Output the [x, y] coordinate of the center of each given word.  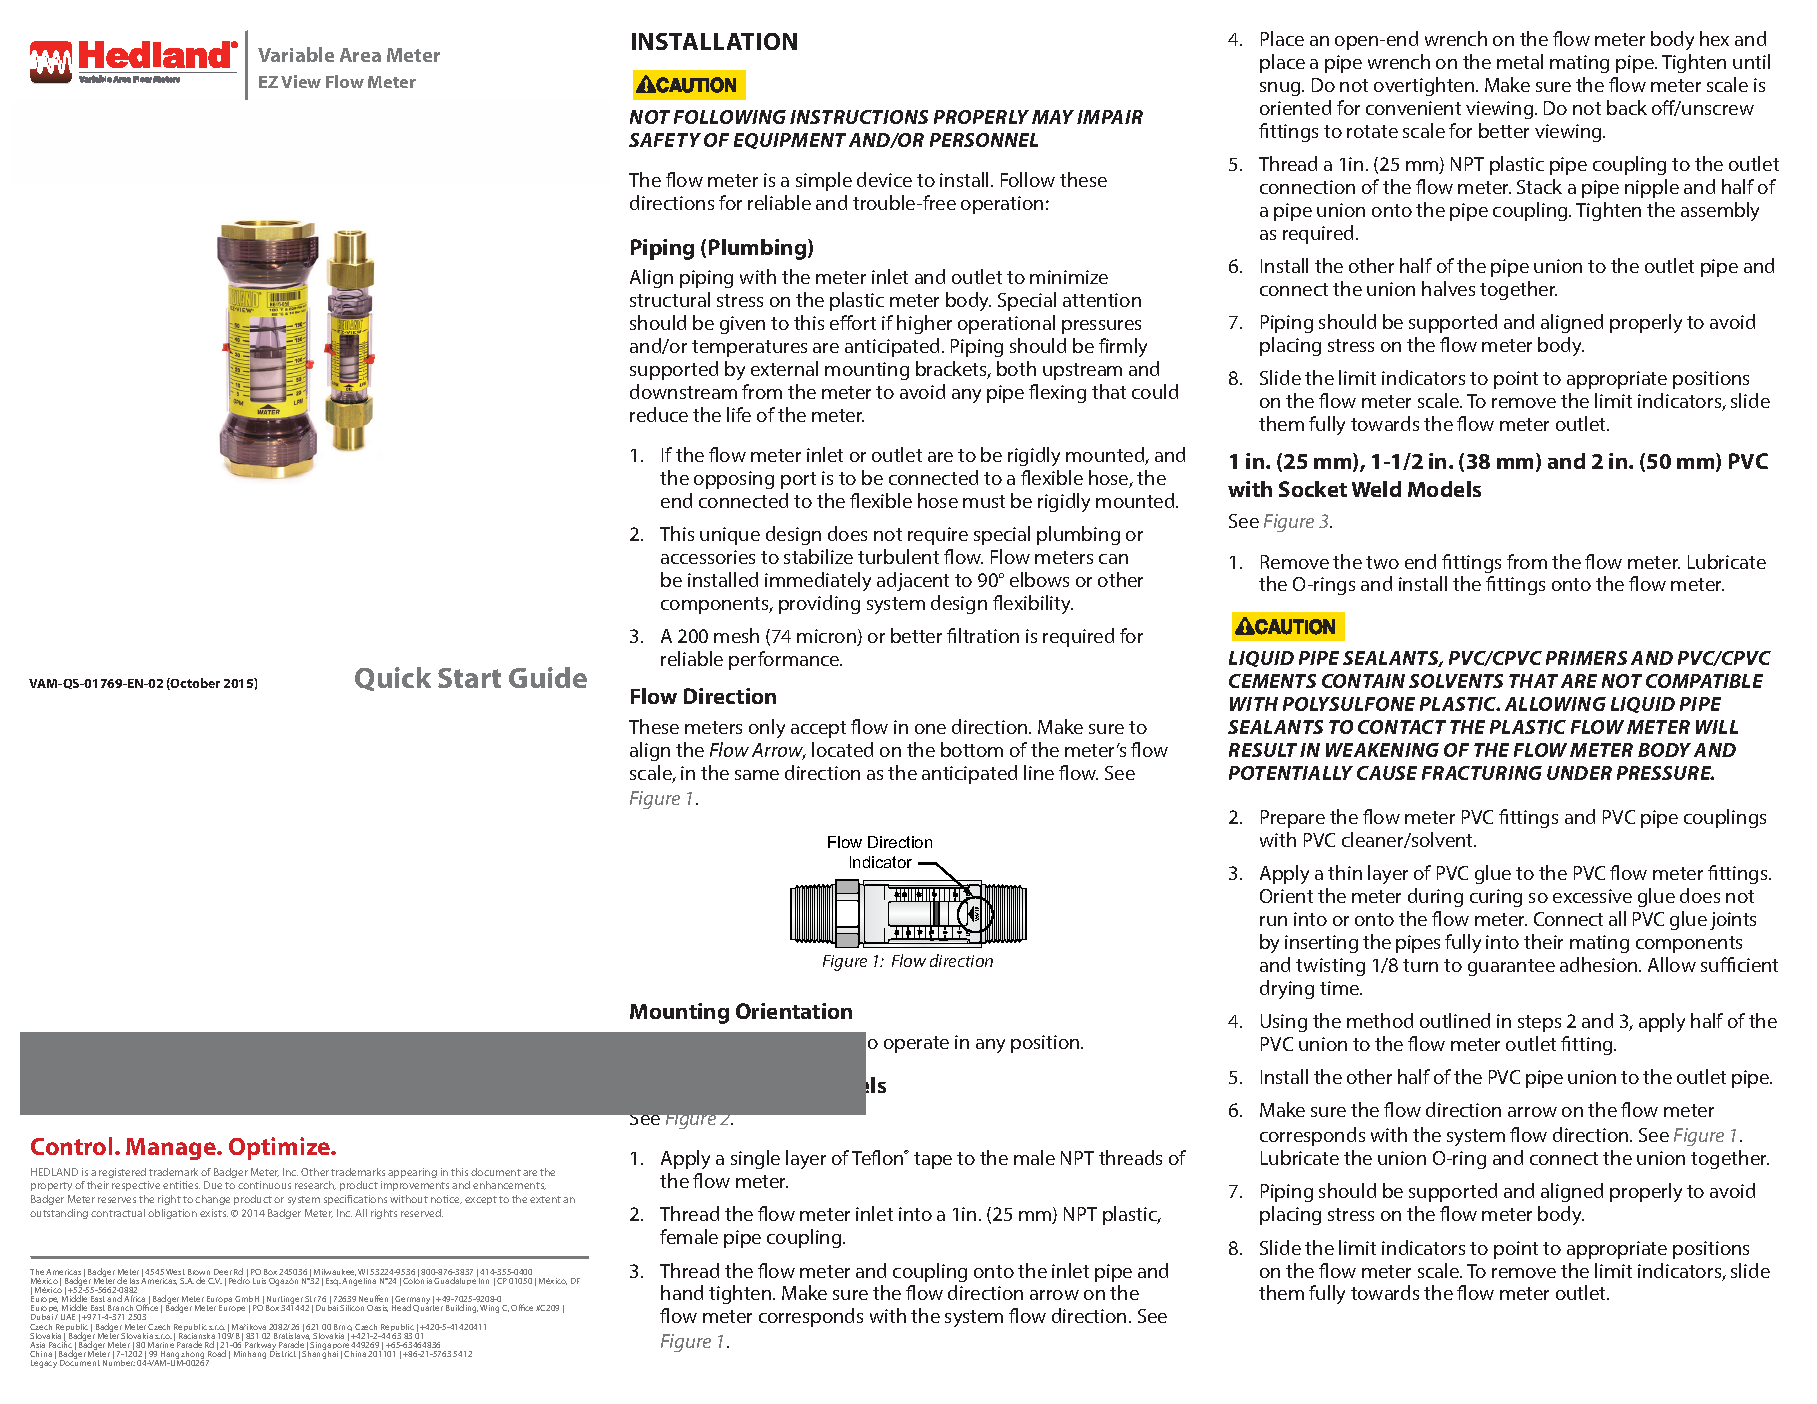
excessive [1592, 896]
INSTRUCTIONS [859, 117]
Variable [296, 54]
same [757, 775]
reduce [659, 414]
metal [1520, 61]
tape [933, 1160]
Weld [1376, 489]
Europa [220, 1301]
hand [682, 1292]
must [984, 501]
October [194, 684]
